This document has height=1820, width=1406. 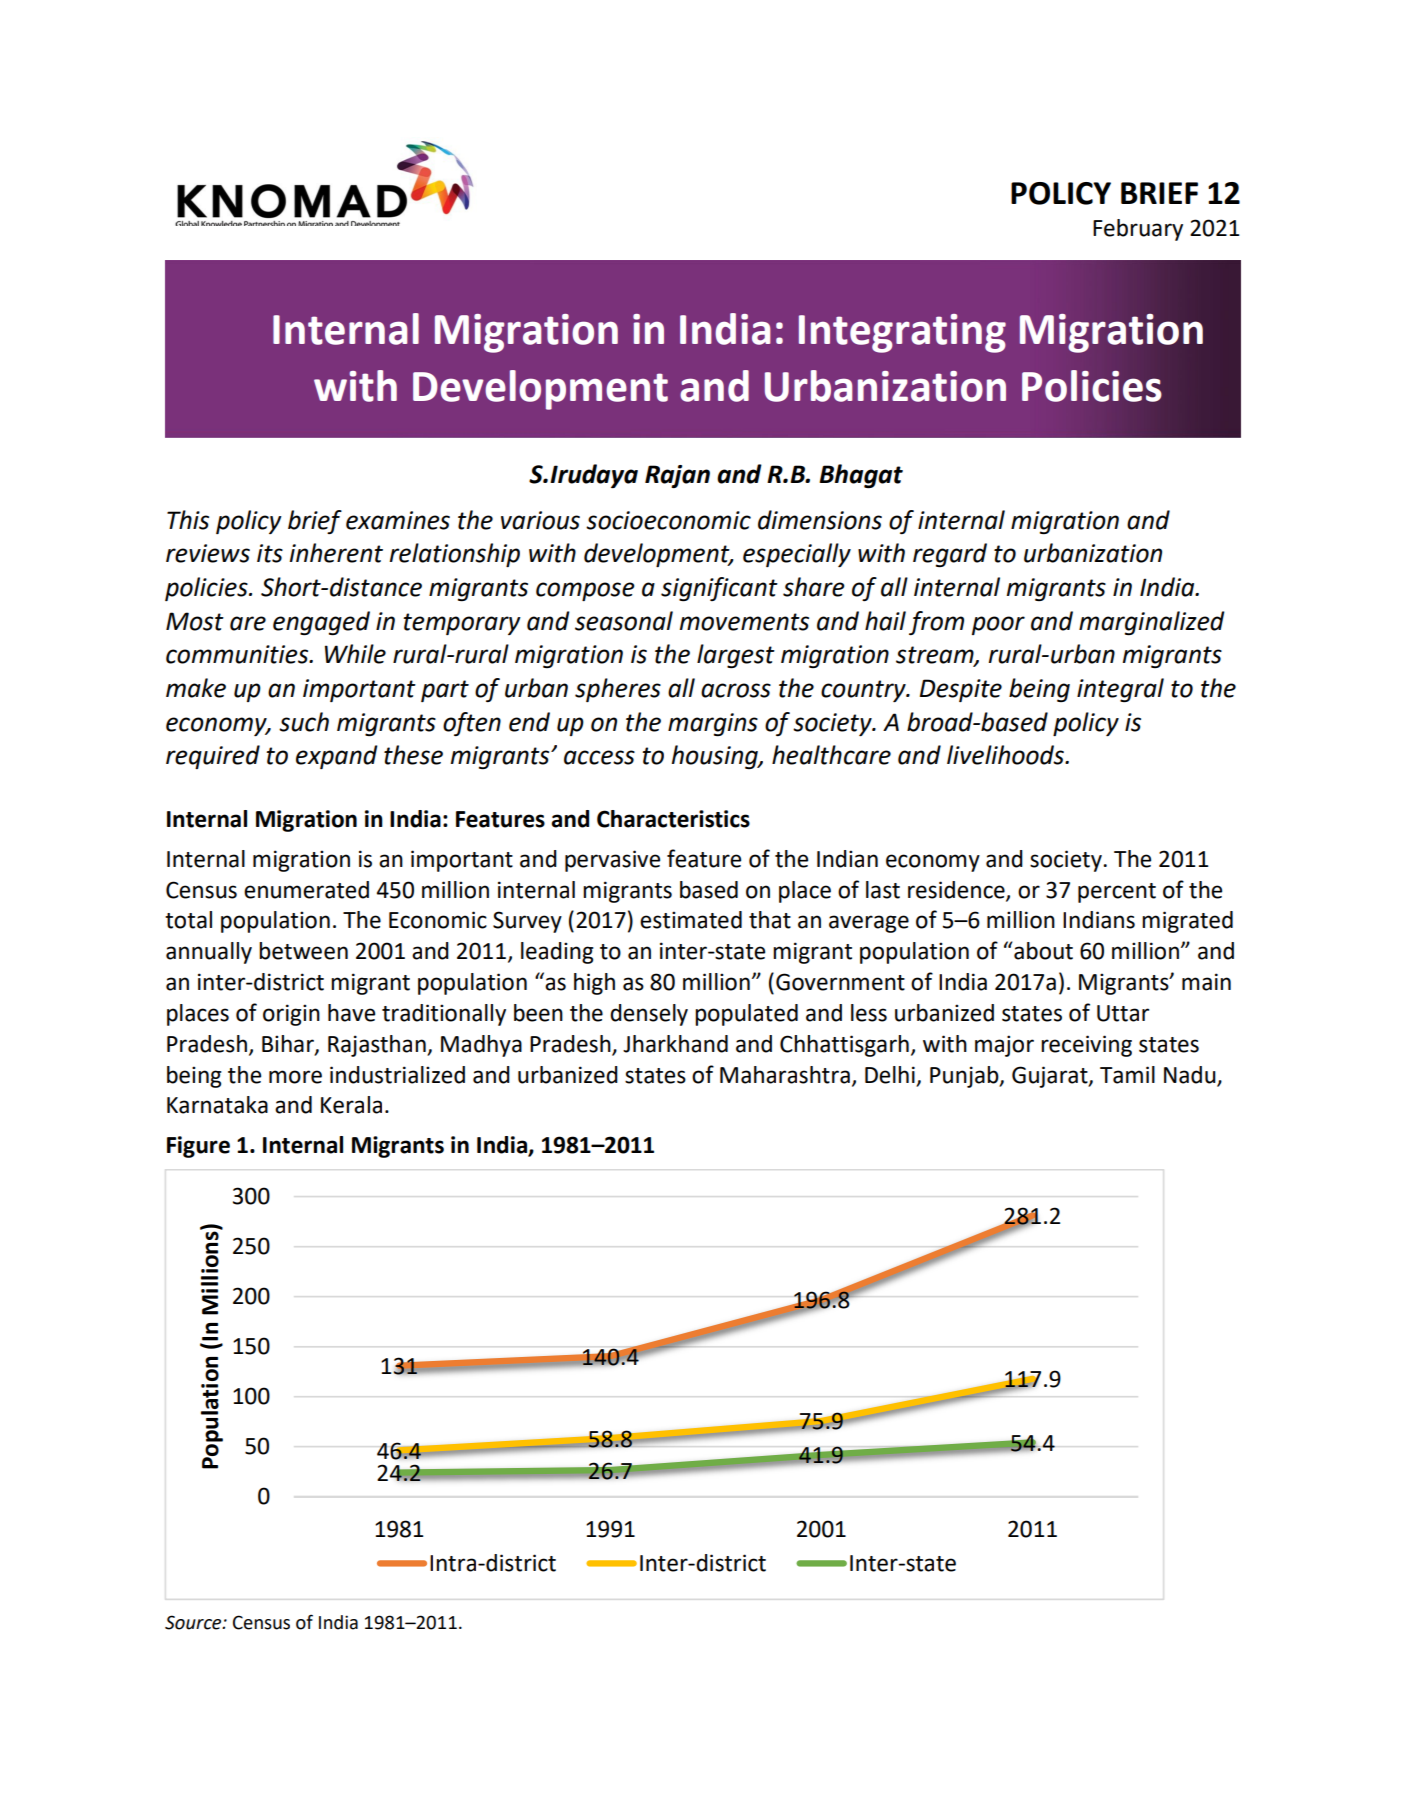 I want to click on regard, so click(x=950, y=555).
